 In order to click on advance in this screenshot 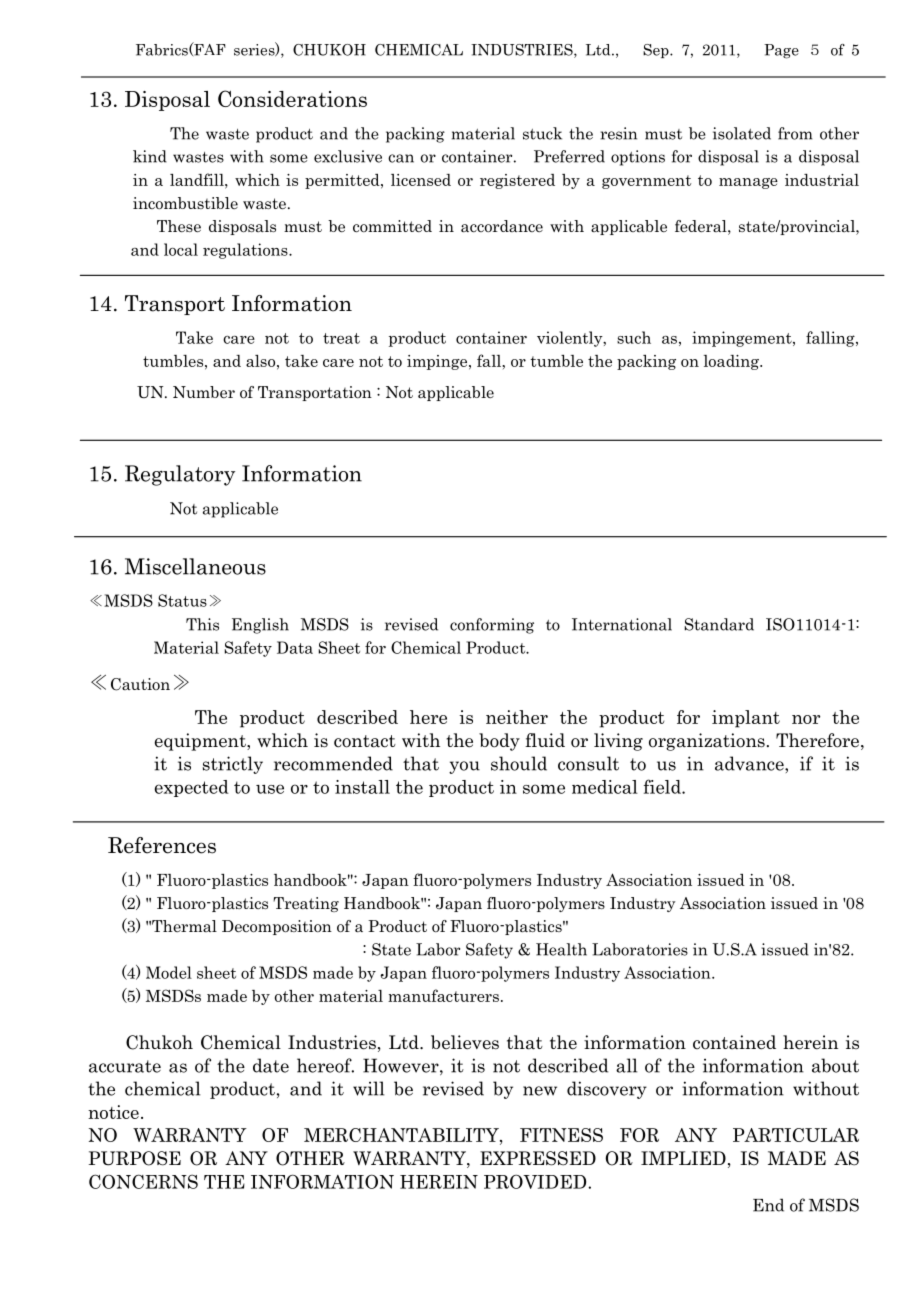, I will do `click(750, 763)`.
